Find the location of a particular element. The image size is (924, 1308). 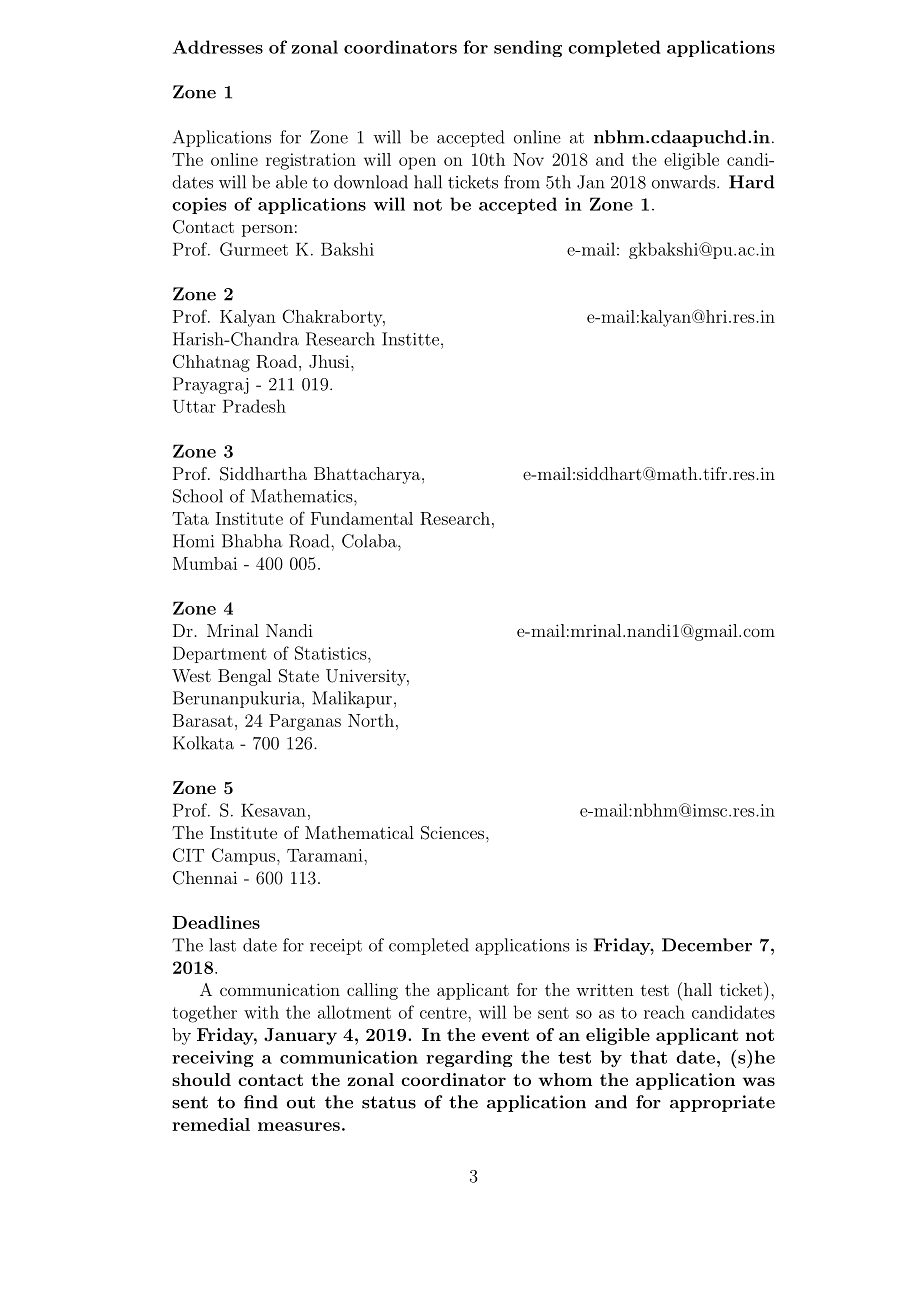

Addresses is located at coordinates (218, 47).
